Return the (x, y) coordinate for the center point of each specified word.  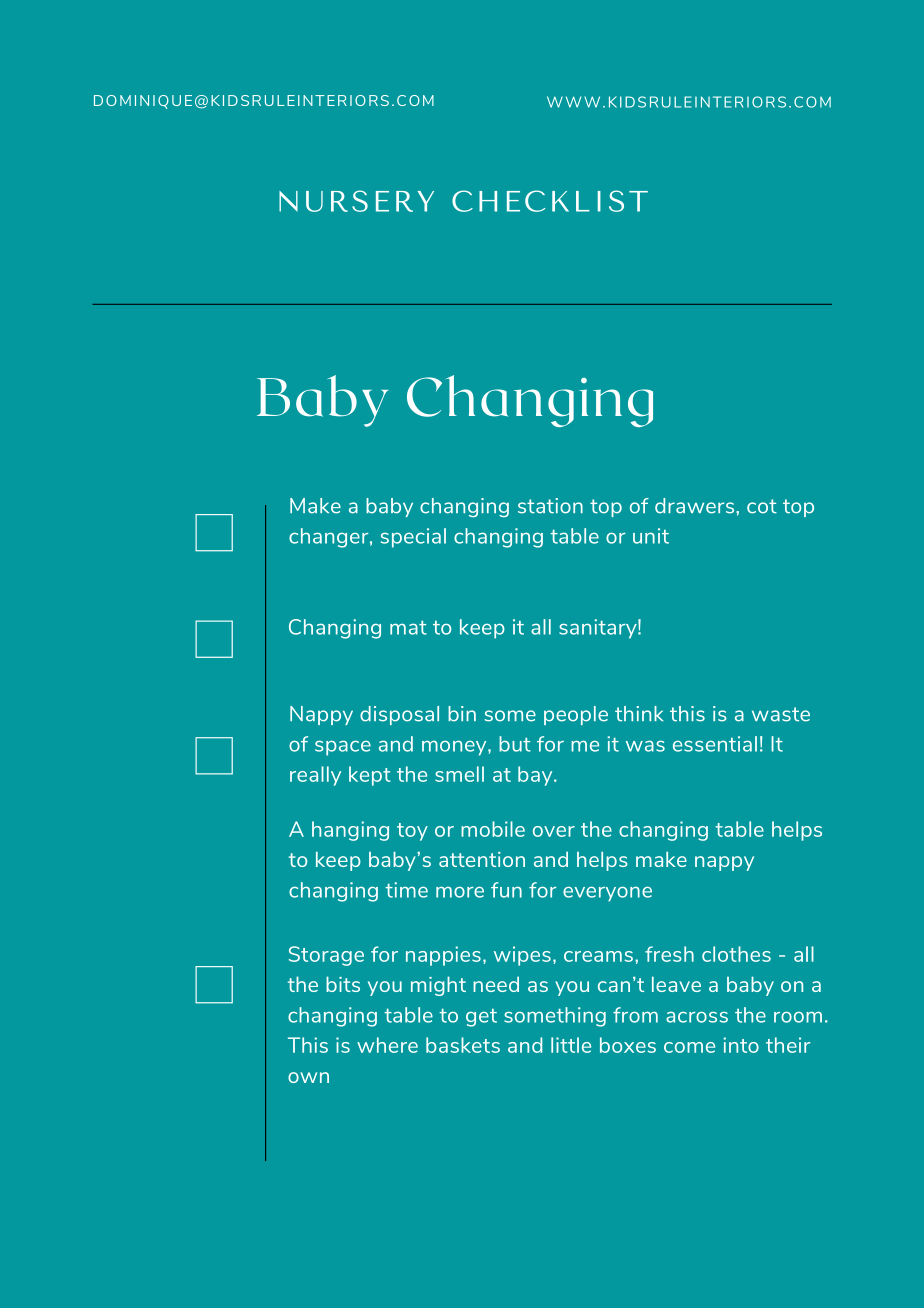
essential (715, 744)
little (571, 1045)
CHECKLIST (550, 201)
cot (762, 506)
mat (408, 628)
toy (412, 832)
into (741, 1045)
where (387, 1045)
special (413, 538)
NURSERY (356, 201)
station (550, 506)
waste (781, 714)
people (576, 715)
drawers (696, 506)
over (554, 831)
